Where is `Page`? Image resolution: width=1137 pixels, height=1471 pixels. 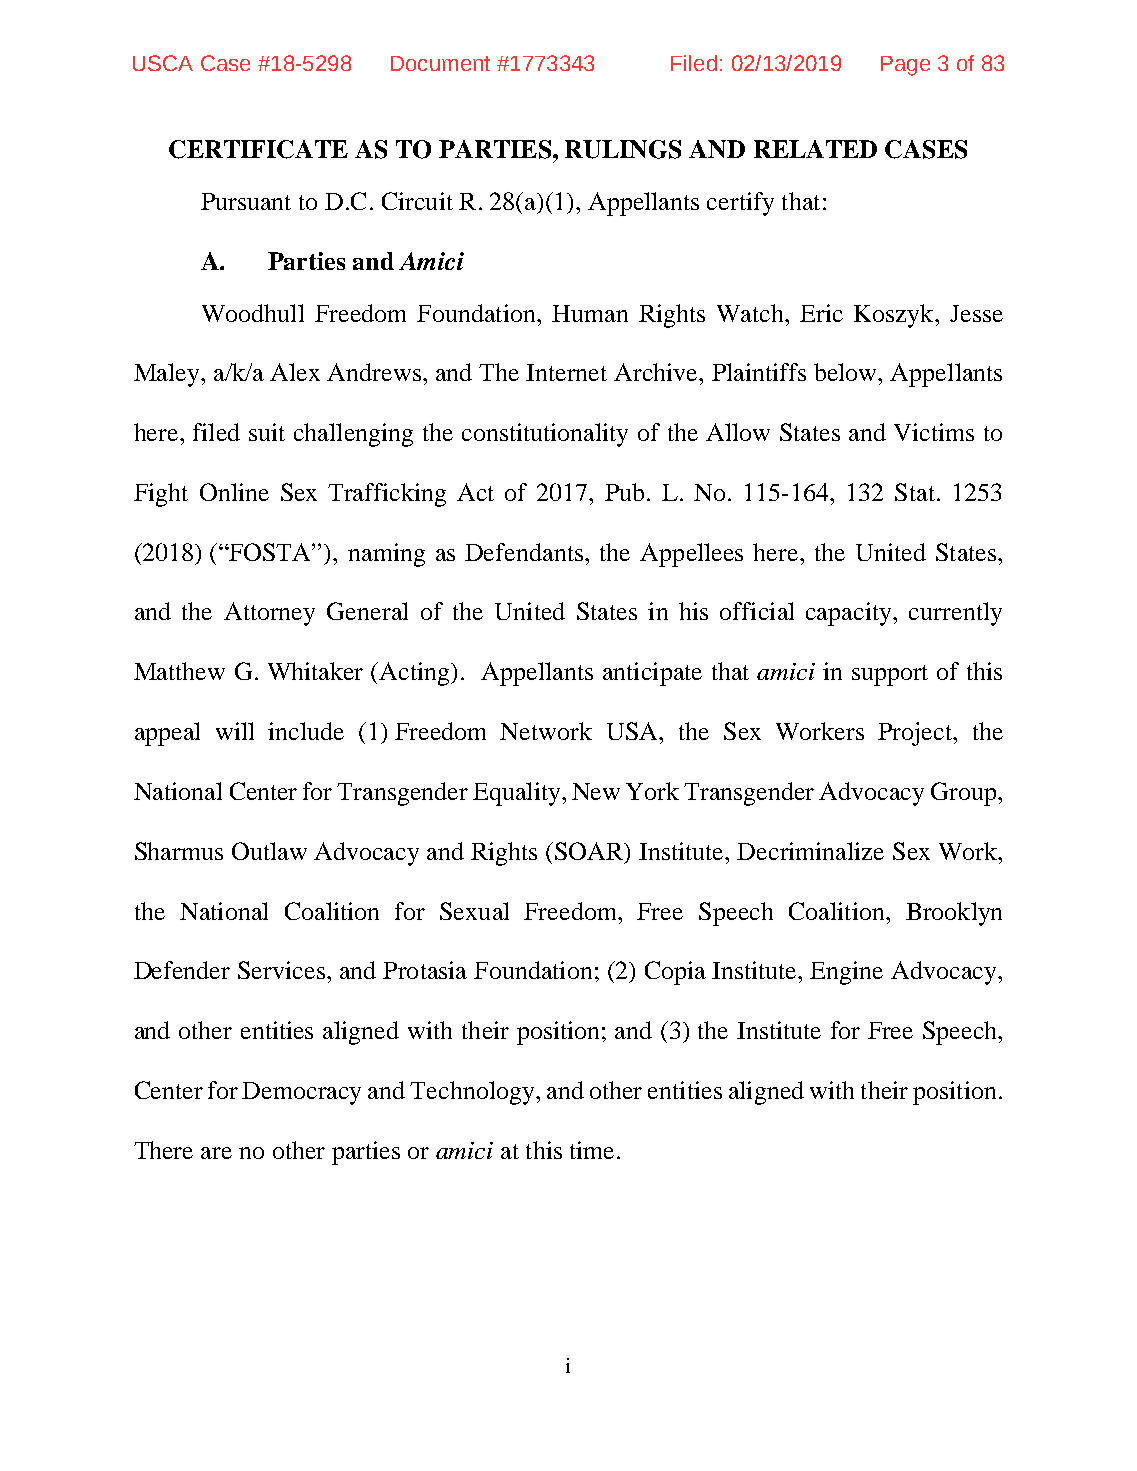 Page is located at coordinates (905, 66).
